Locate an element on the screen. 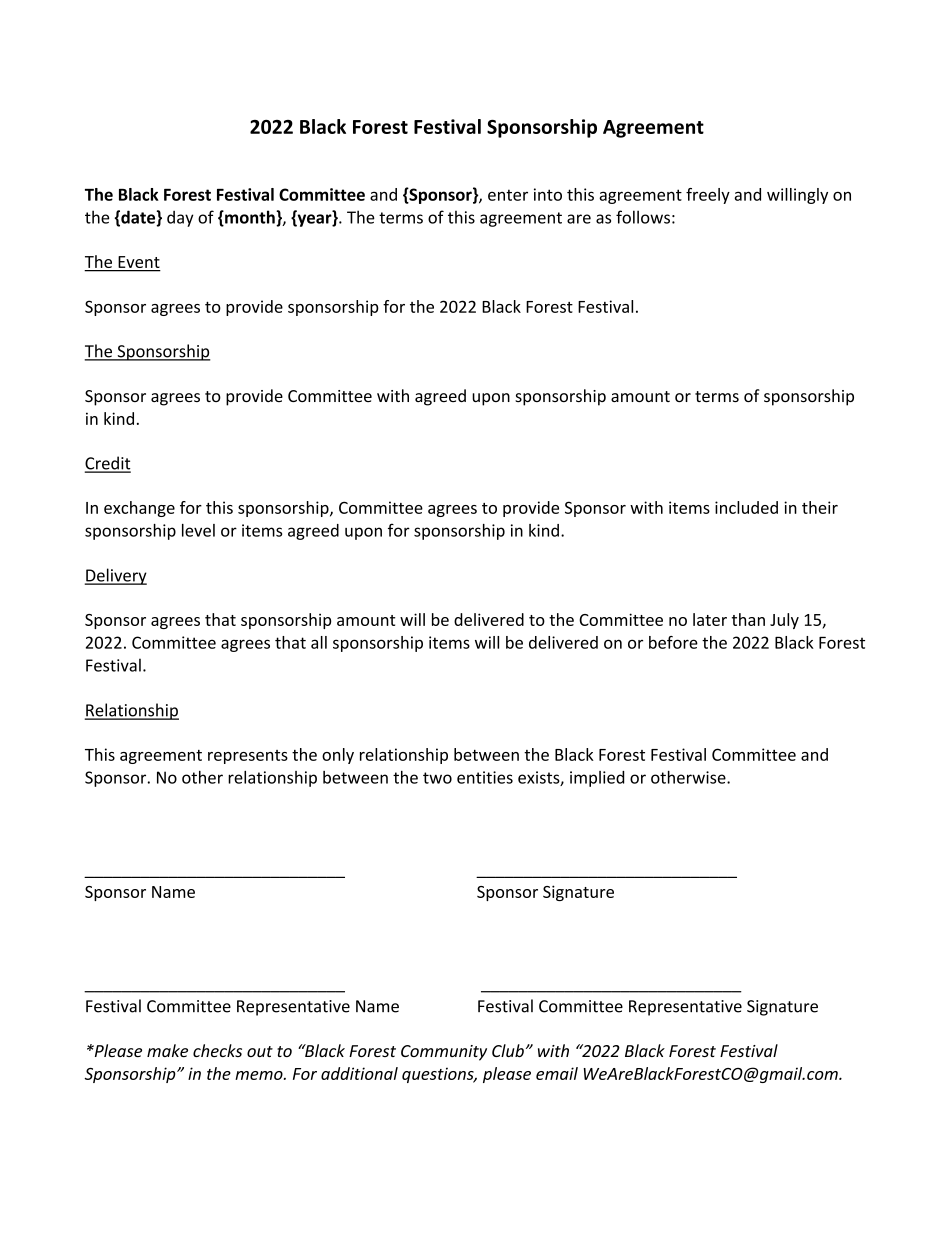 Image resolution: width=952 pixels, height=1233 pixels. entities is located at coordinates (485, 777).
